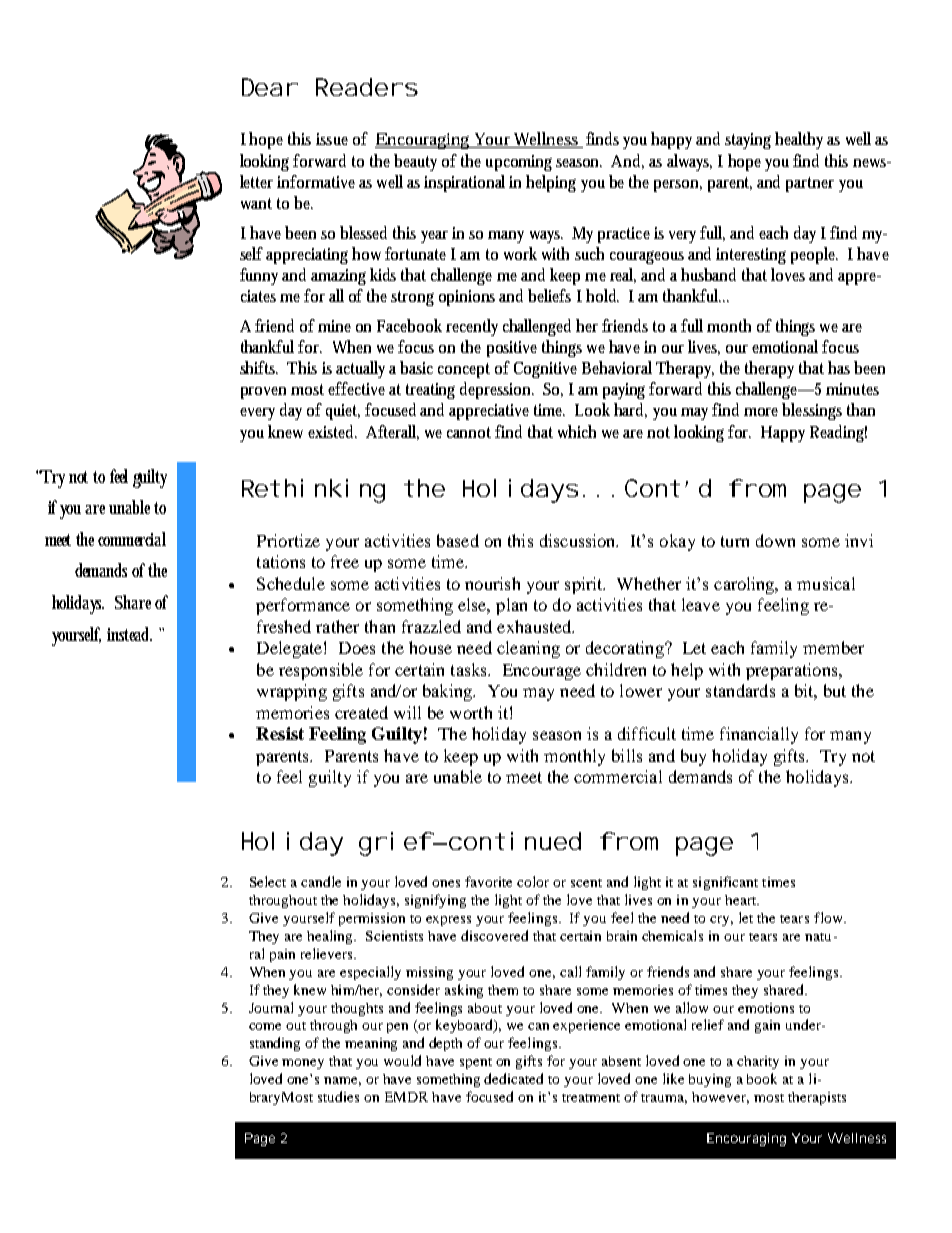  I want to click on worth, so click(471, 712).
